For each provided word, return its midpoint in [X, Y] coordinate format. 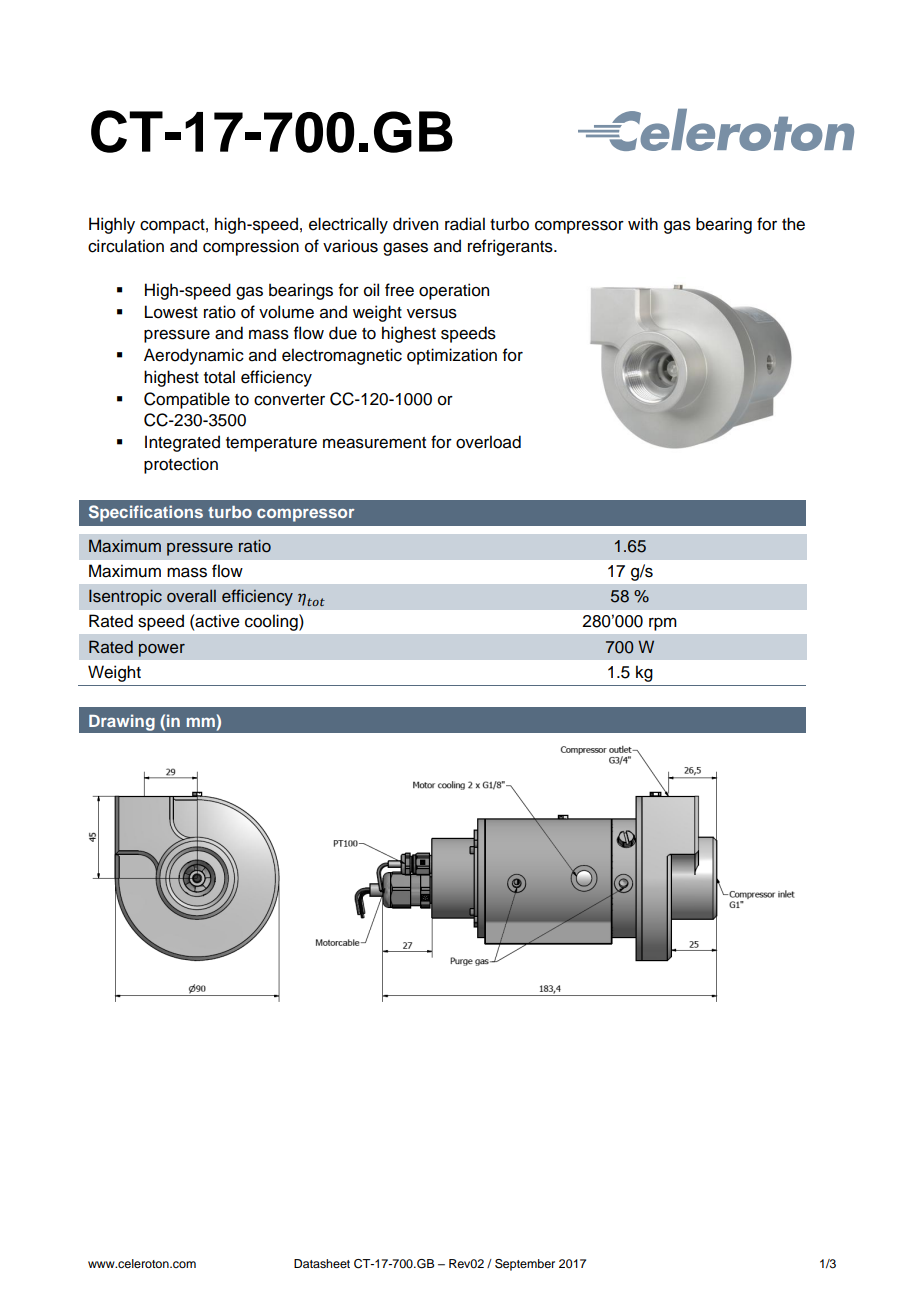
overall [191, 596]
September [525, 1265]
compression [251, 247]
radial [465, 224]
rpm [663, 624]
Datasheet [322, 1263]
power [162, 650]
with [643, 223]
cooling [272, 622]
